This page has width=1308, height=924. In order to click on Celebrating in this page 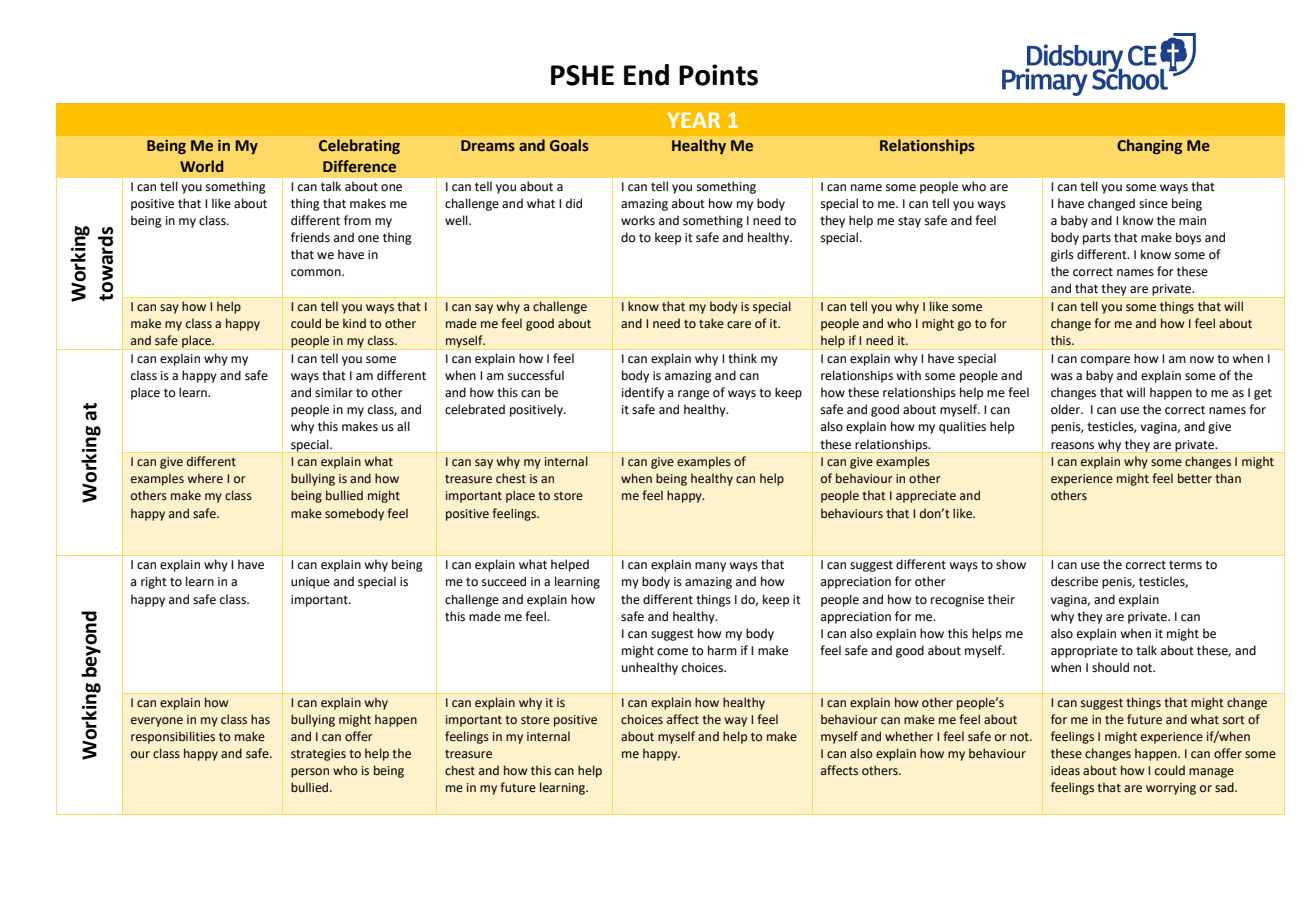, I will do `click(359, 146)`.
